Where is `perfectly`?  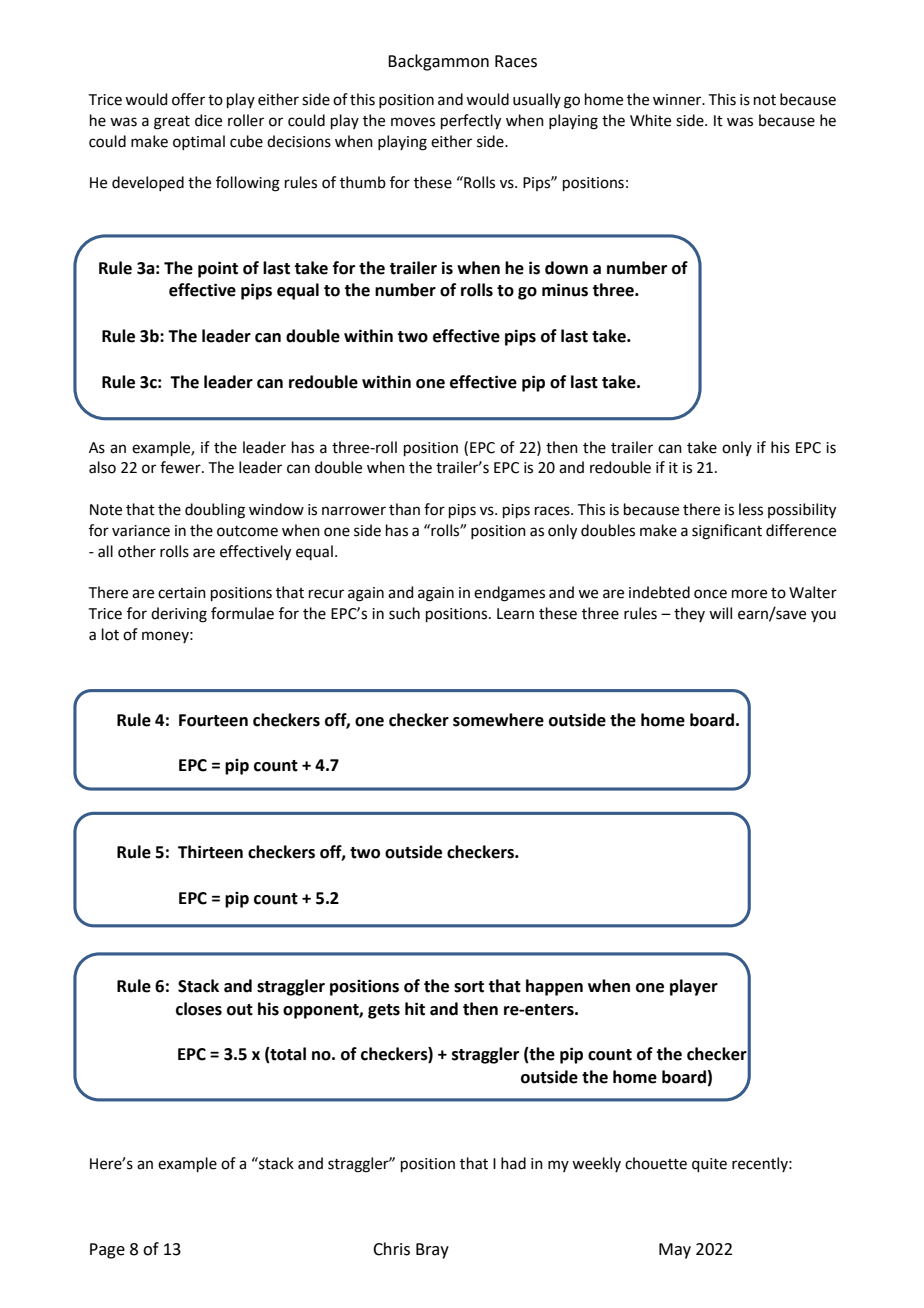 perfectly is located at coordinates (471, 122).
